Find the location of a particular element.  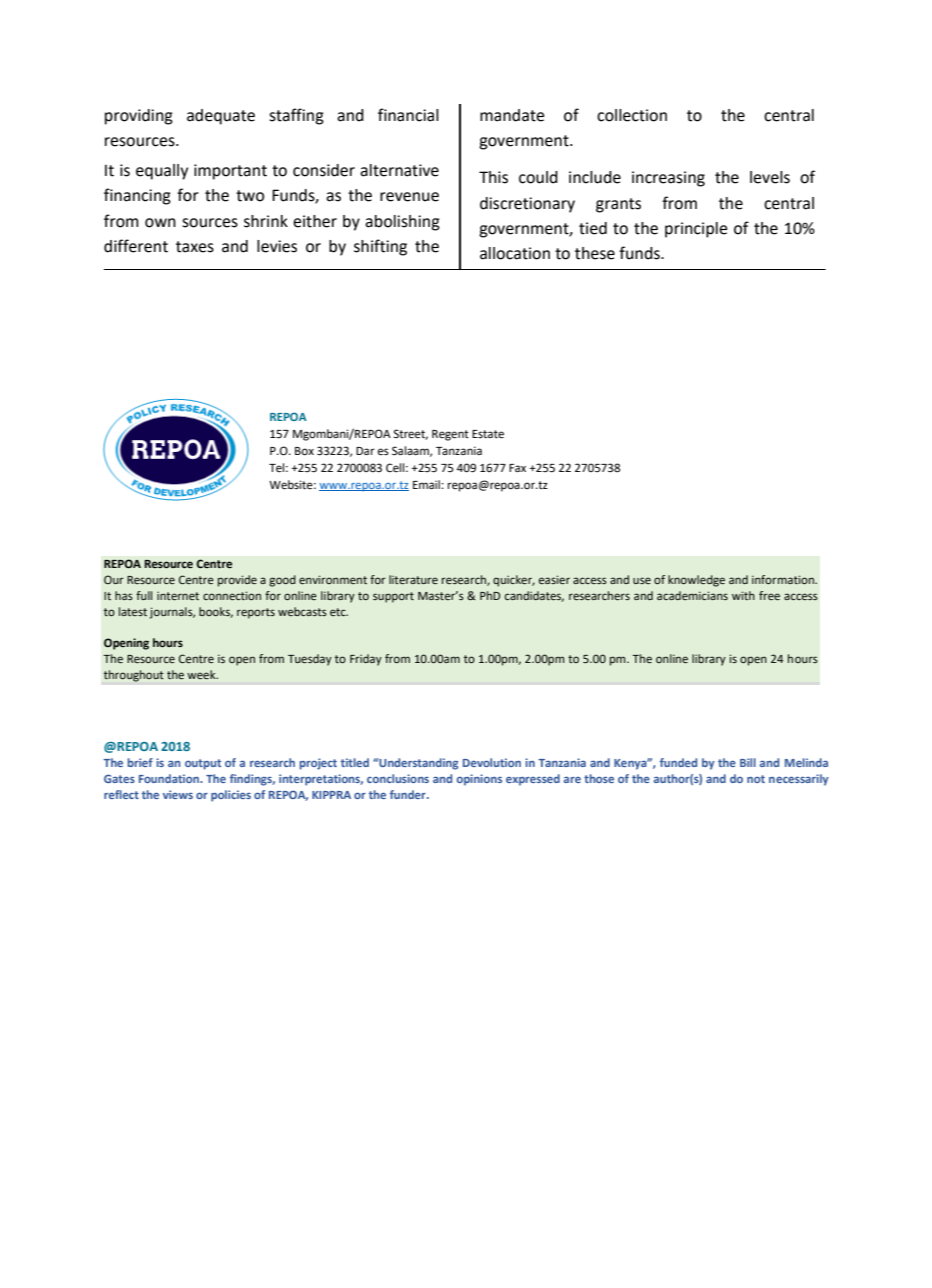

mandate is located at coordinates (512, 115).
